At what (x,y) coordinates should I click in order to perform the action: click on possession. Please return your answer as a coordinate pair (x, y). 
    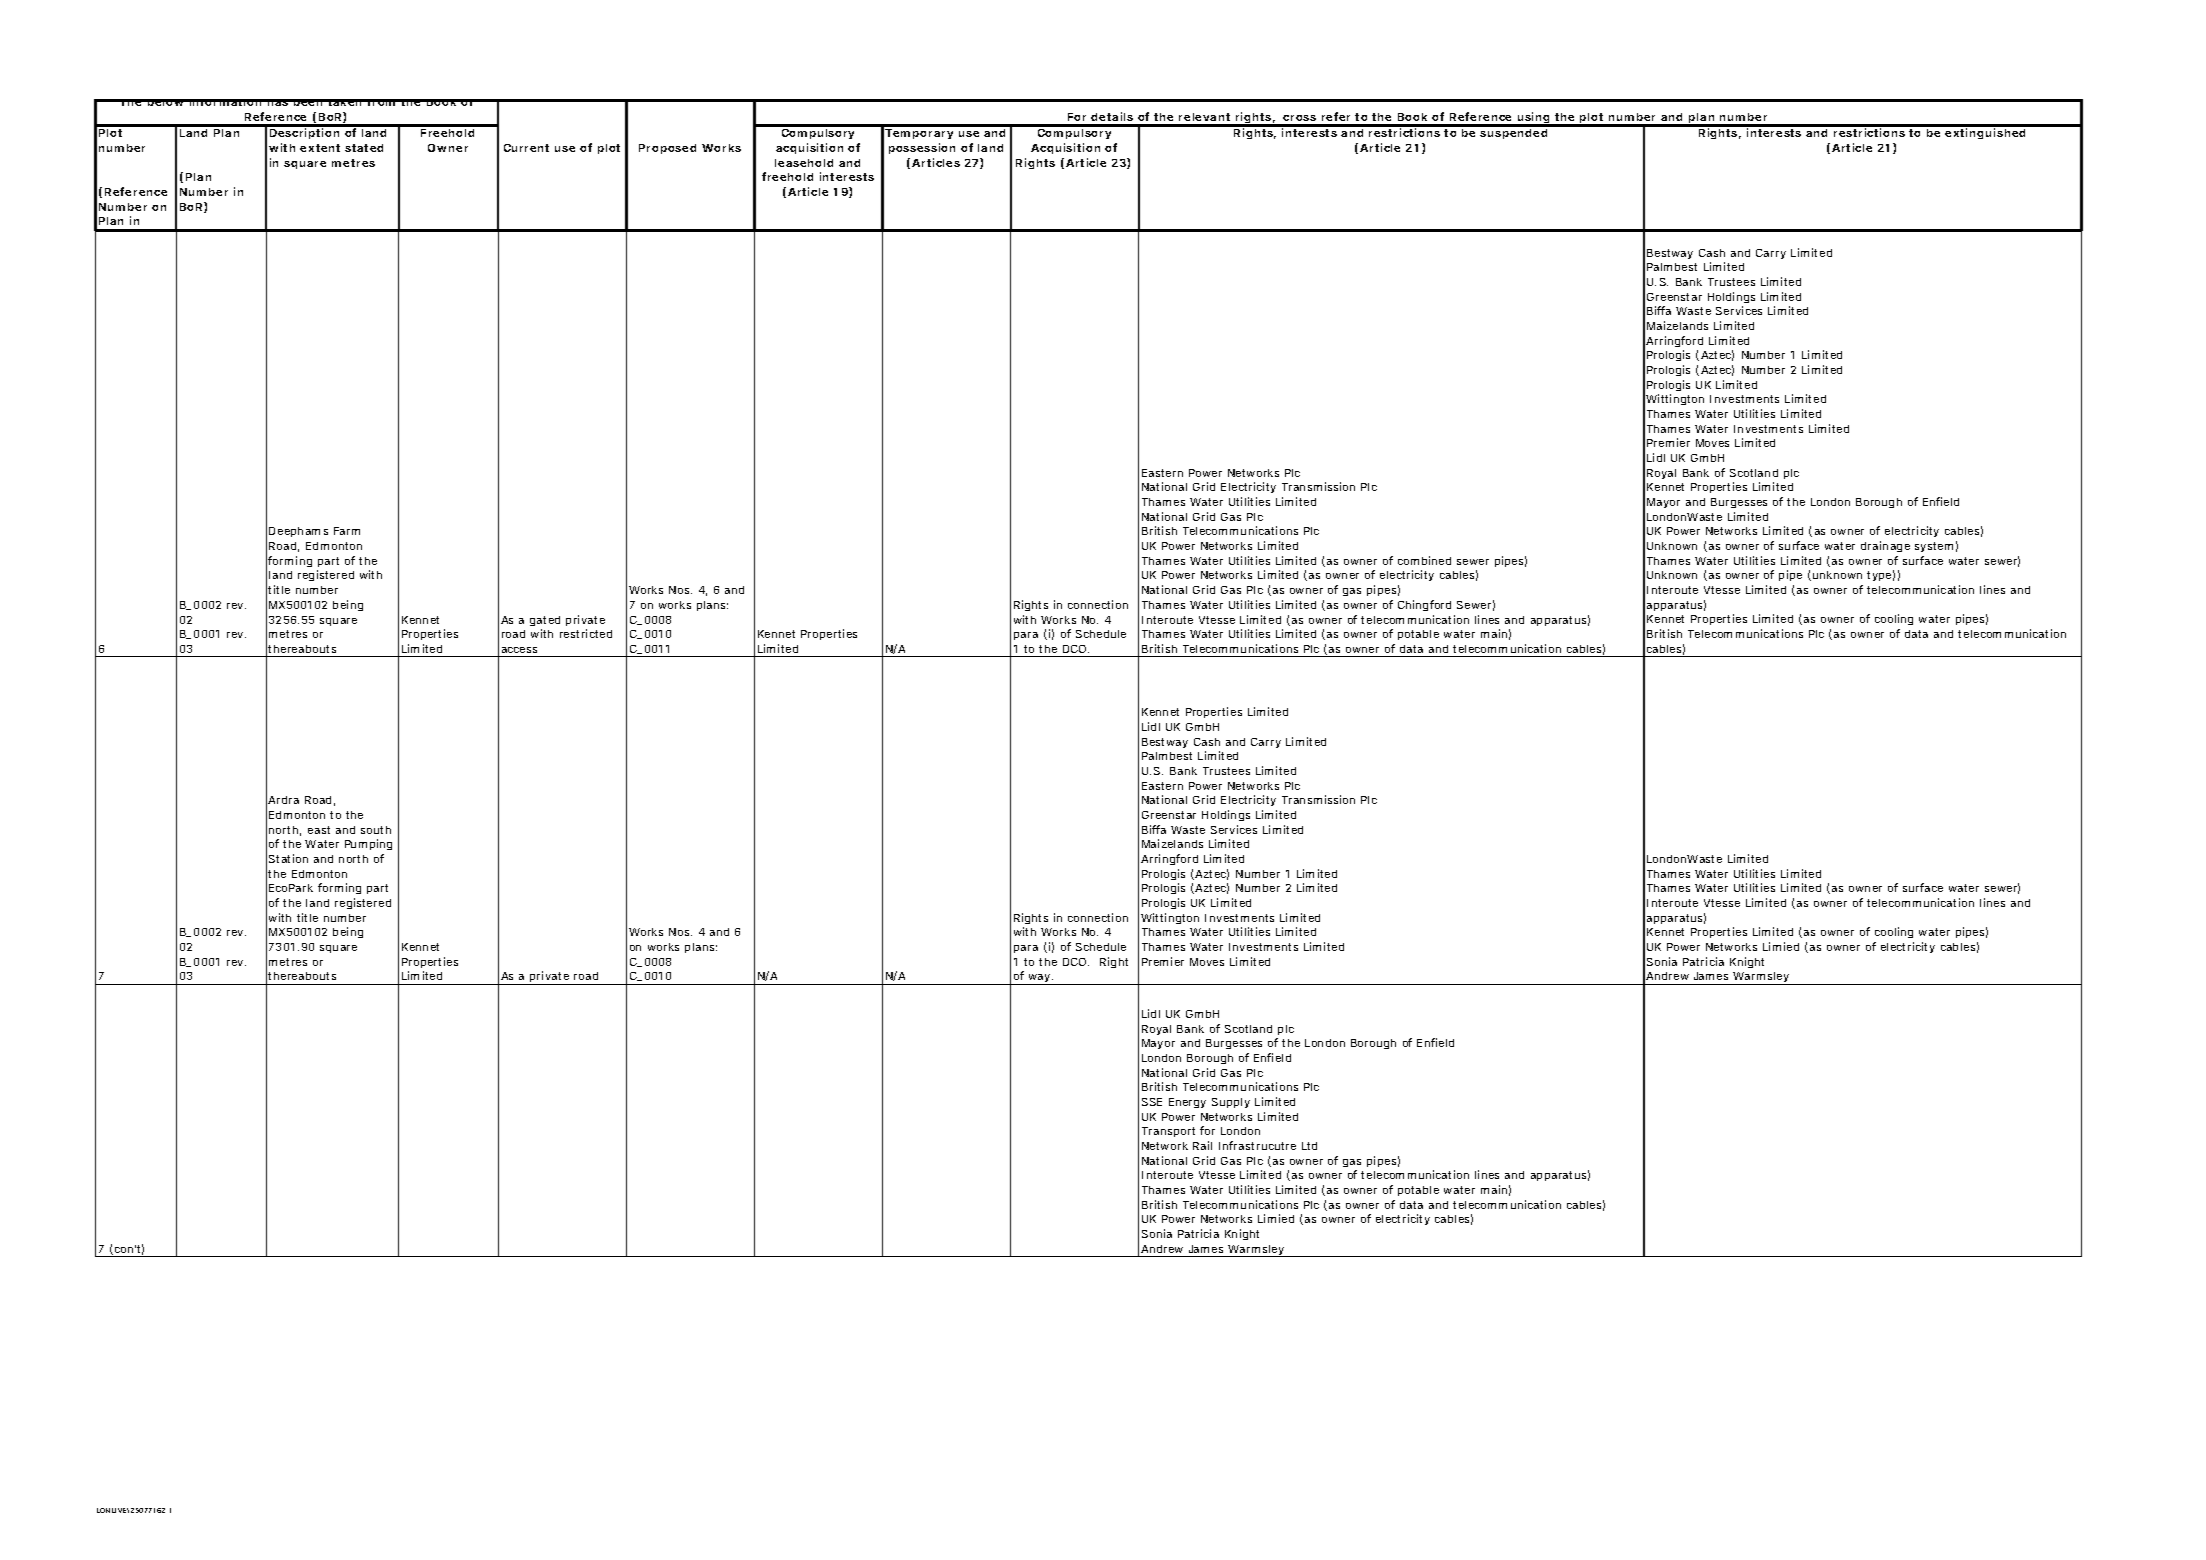
    Looking at the image, I should click on (922, 148).
